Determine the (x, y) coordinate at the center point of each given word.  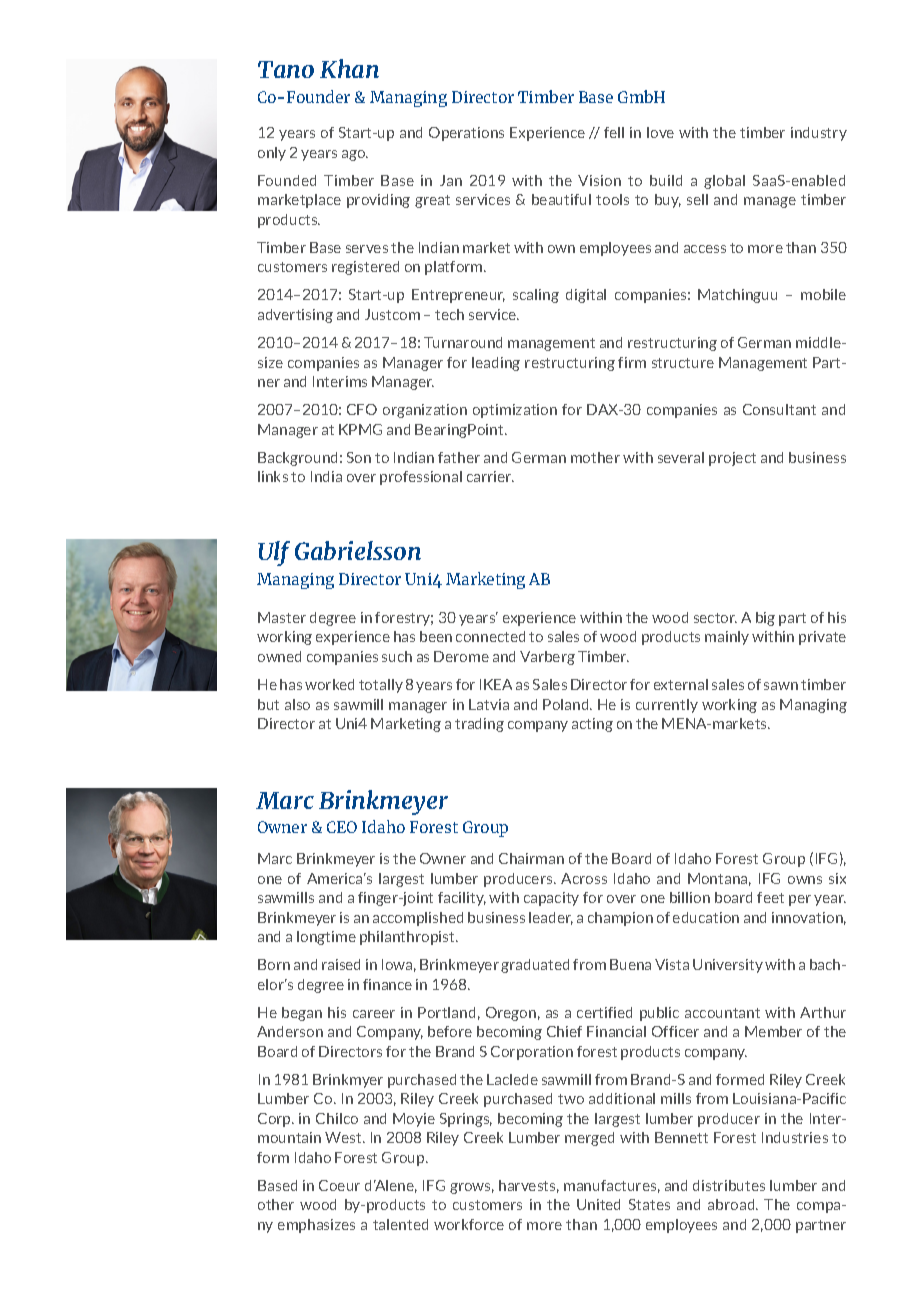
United (598, 1204)
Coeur (339, 1185)
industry (819, 134)
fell (614, 132)
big (765, 619)
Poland (567, 704)
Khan (349, 68)
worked (329, 684)
